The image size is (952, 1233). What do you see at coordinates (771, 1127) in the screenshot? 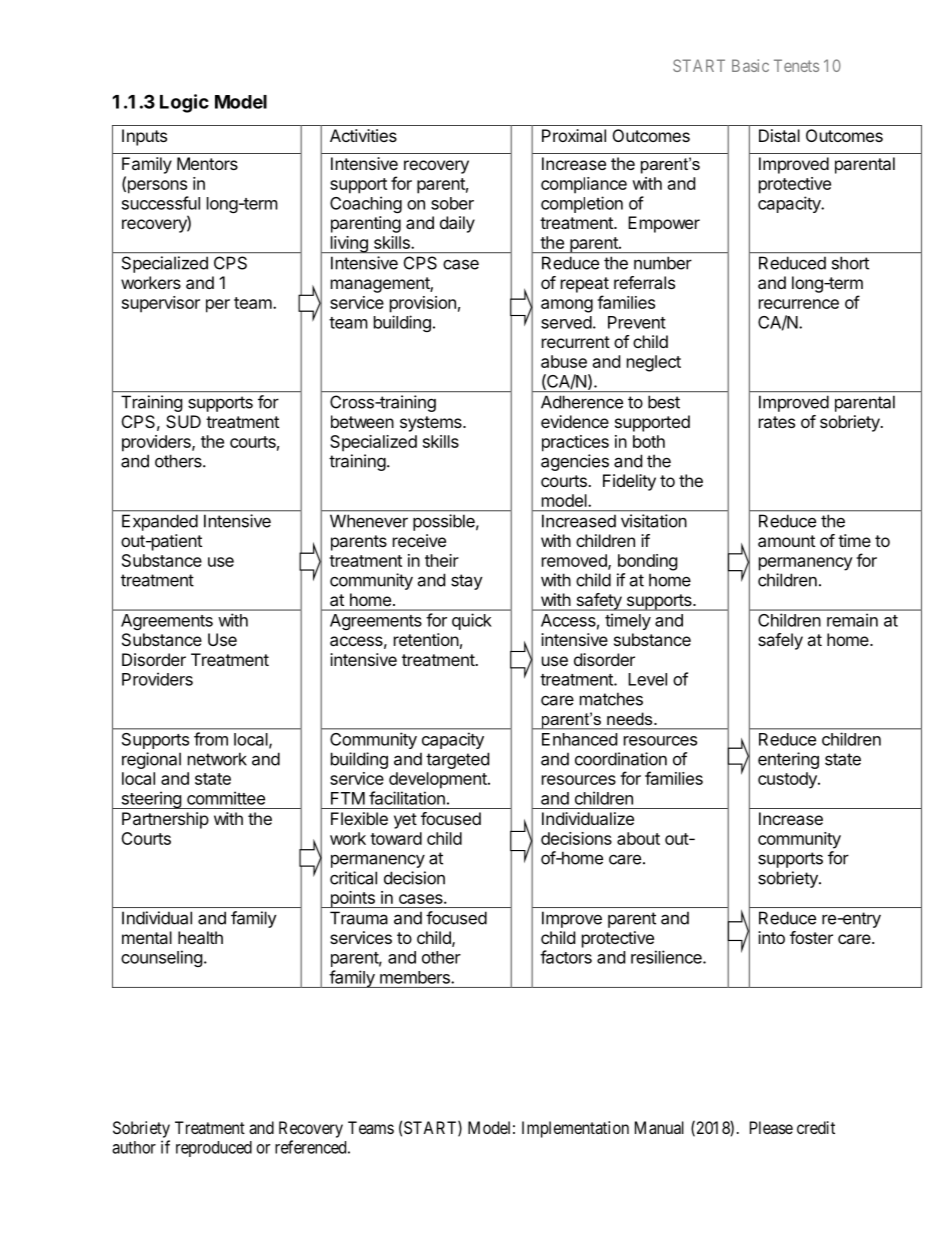
I see `Please` at bounding box center [771, 1127].
